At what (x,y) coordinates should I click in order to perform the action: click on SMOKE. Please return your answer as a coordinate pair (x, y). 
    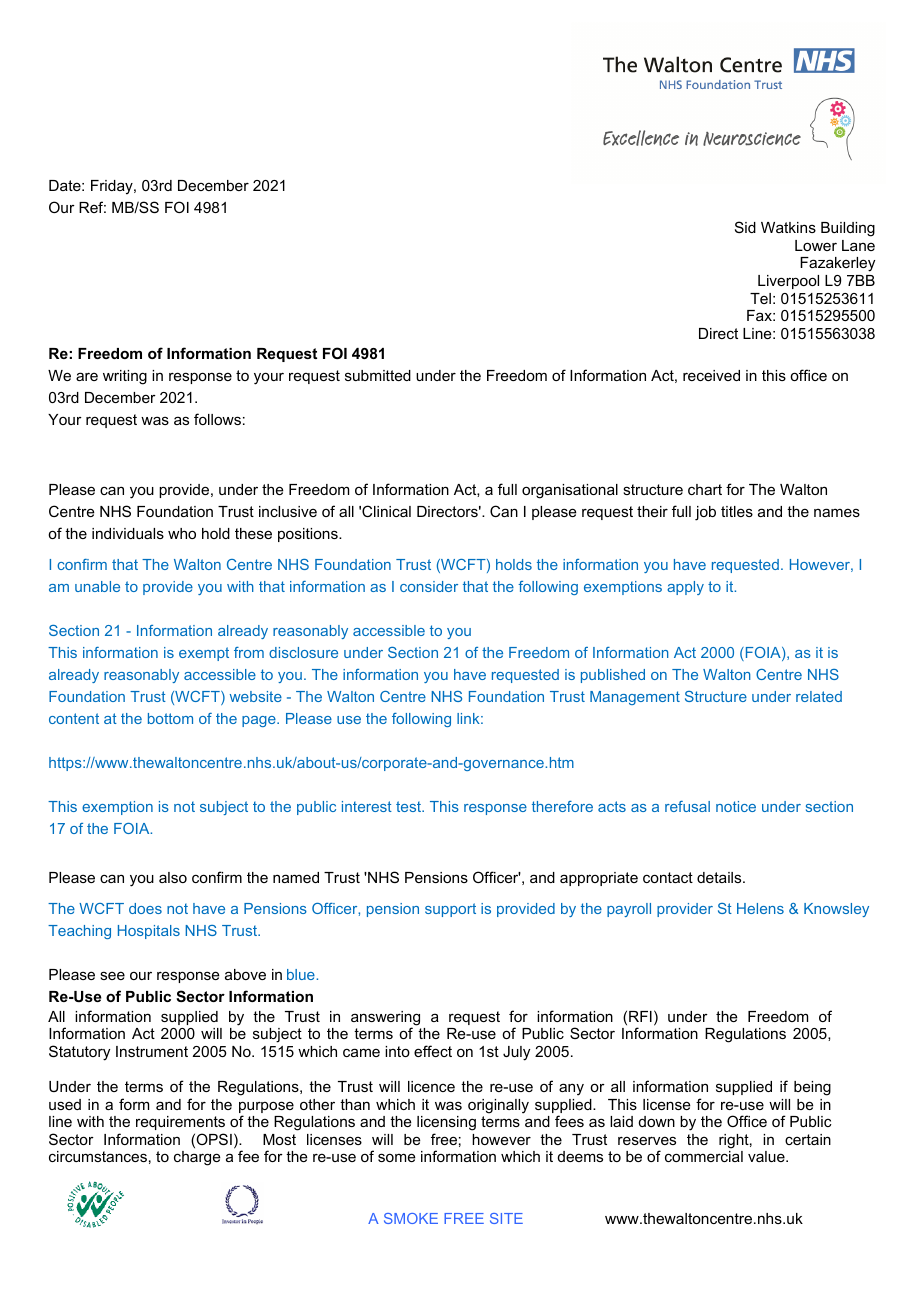
    Looking at the image, I should click on (411, 1218).
